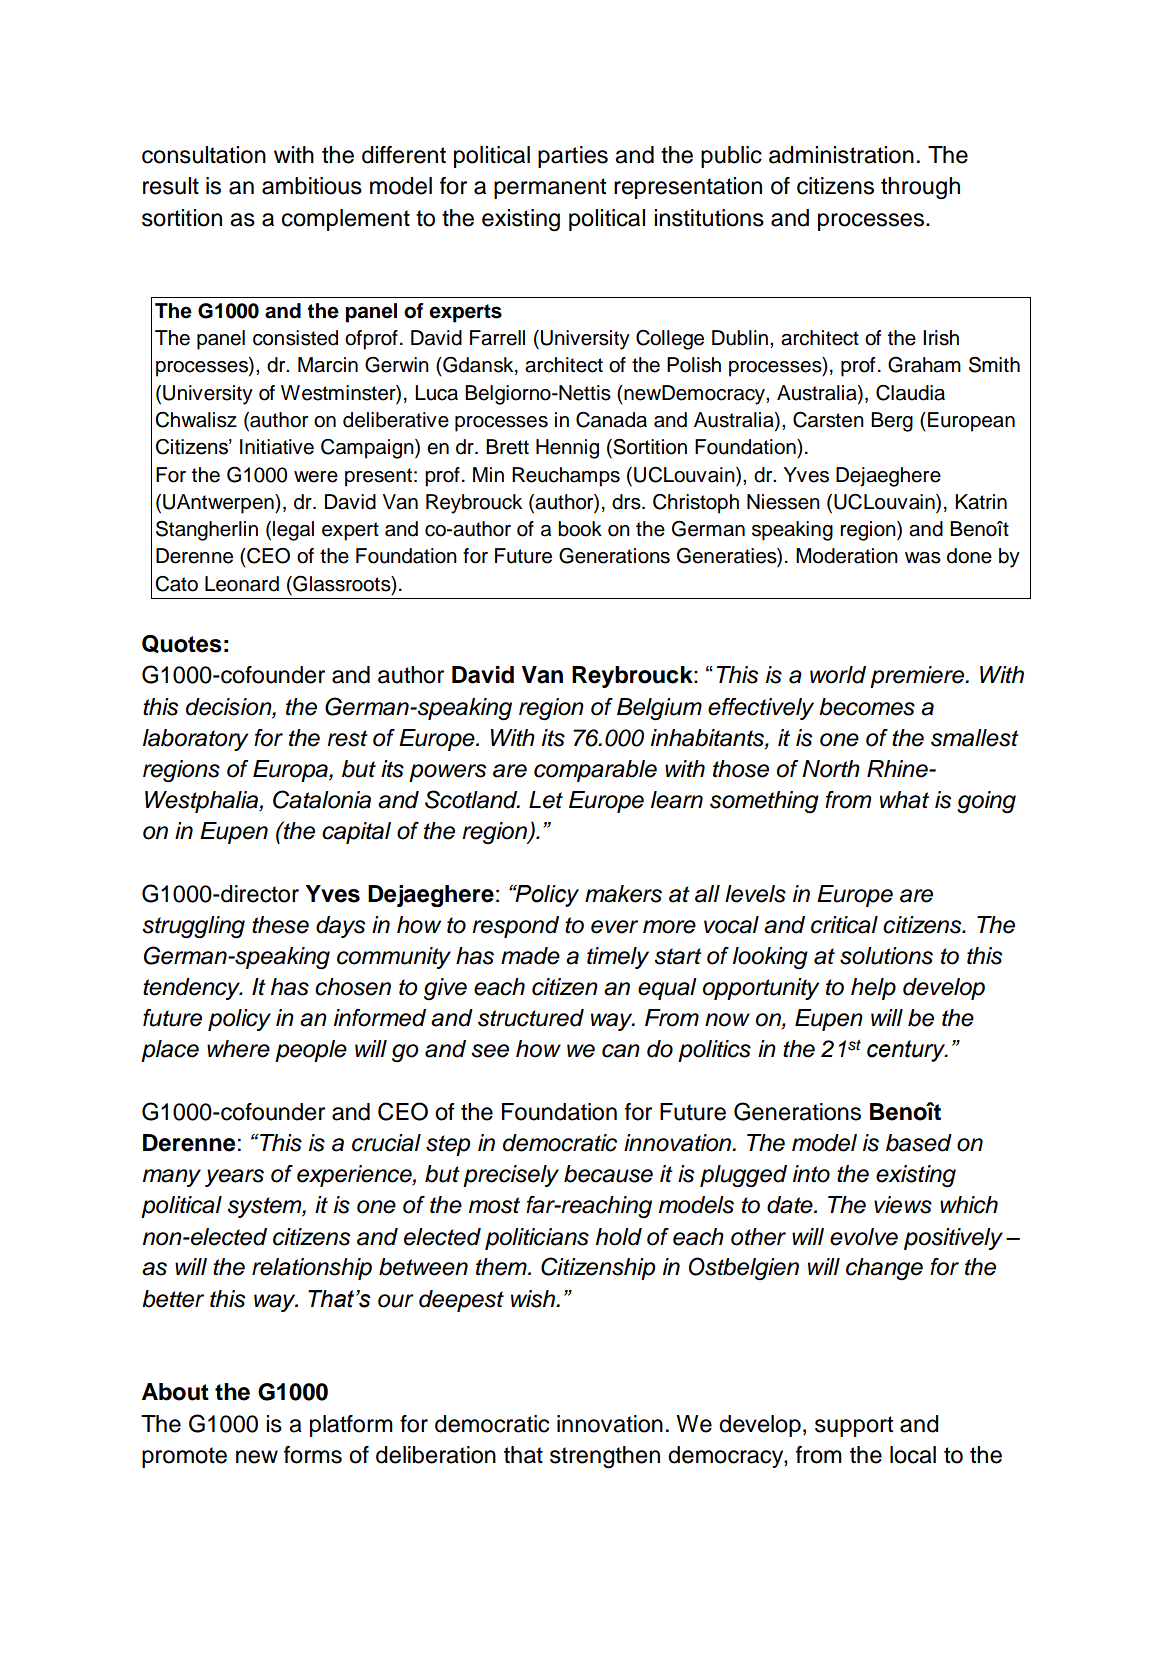 The width and height of the screenshot is (1168, 1653). I want to click on Europa, so click(291, 771).
